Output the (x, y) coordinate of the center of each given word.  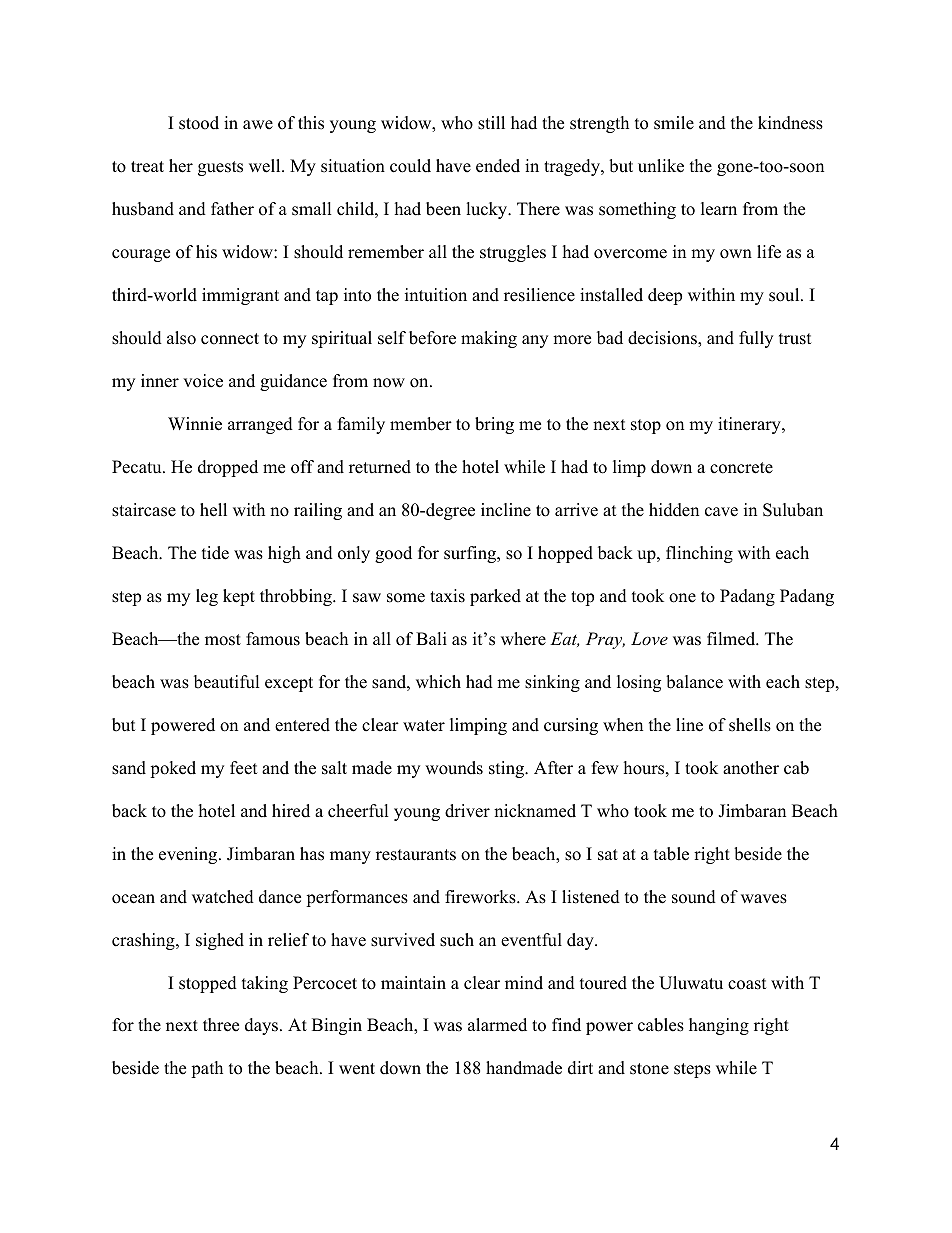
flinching (699, 554)
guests (220, 168)
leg (207, 597)
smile (674, 123)
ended (498, 166)
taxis (447, 596)
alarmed (497, 1025)
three (221, 1025)
